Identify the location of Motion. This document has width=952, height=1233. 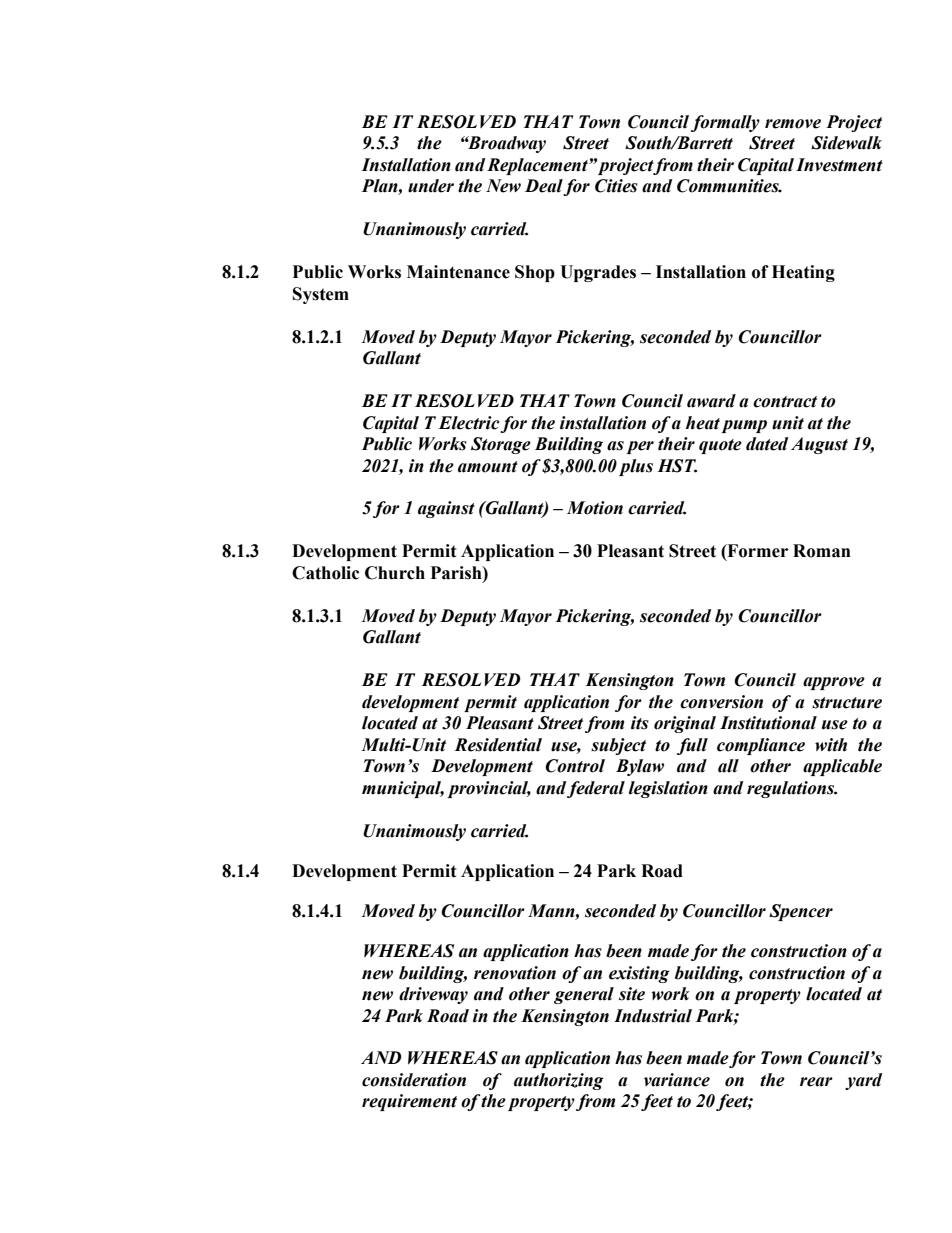
(595, 508).
